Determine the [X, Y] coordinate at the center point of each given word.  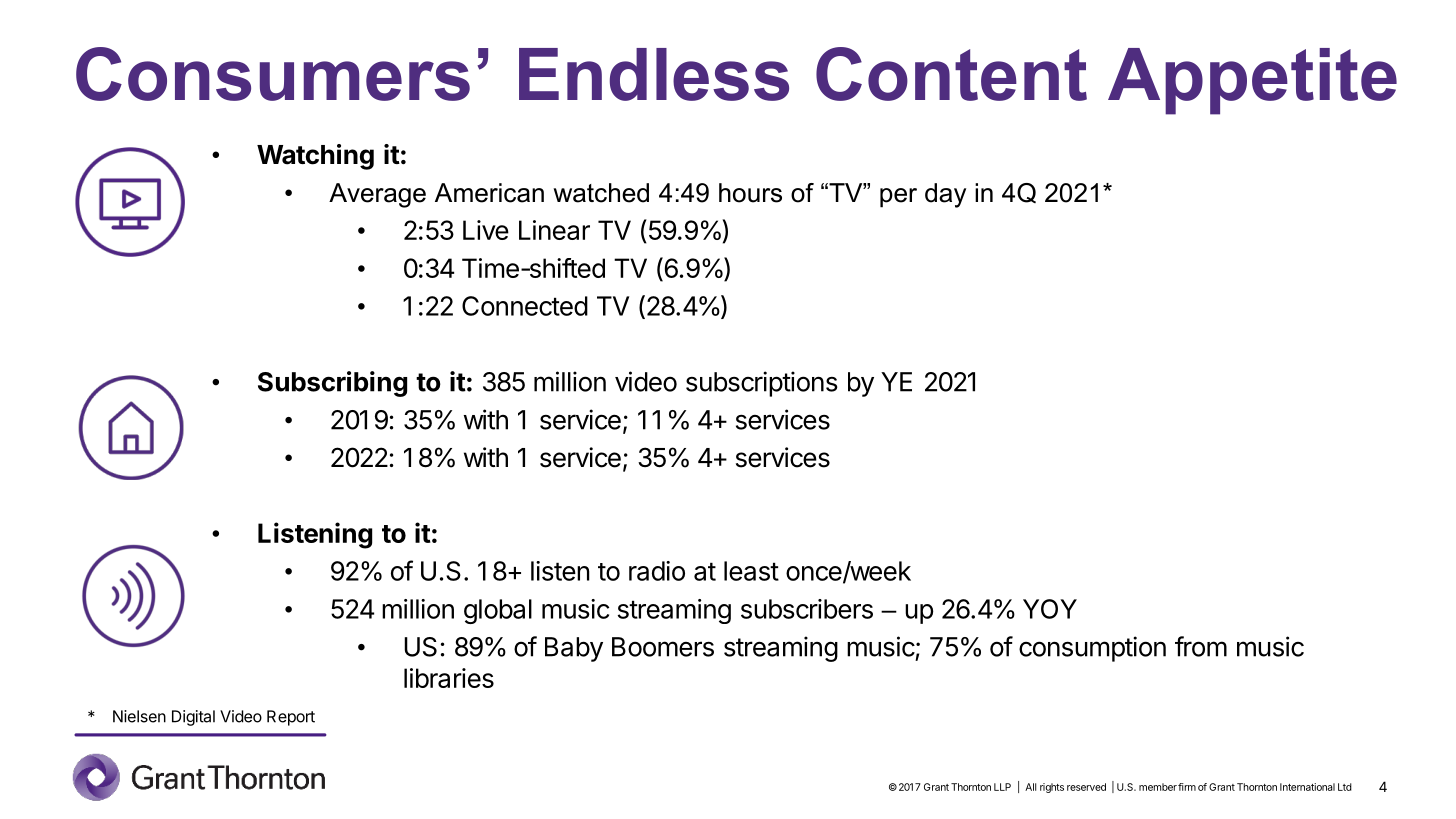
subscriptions [762, 384]
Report [291, 718]
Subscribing [332, 384]
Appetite [1252, 81]
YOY [1050, 609]
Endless [654, 74]
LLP [1002, 787]
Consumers [273, 74]
